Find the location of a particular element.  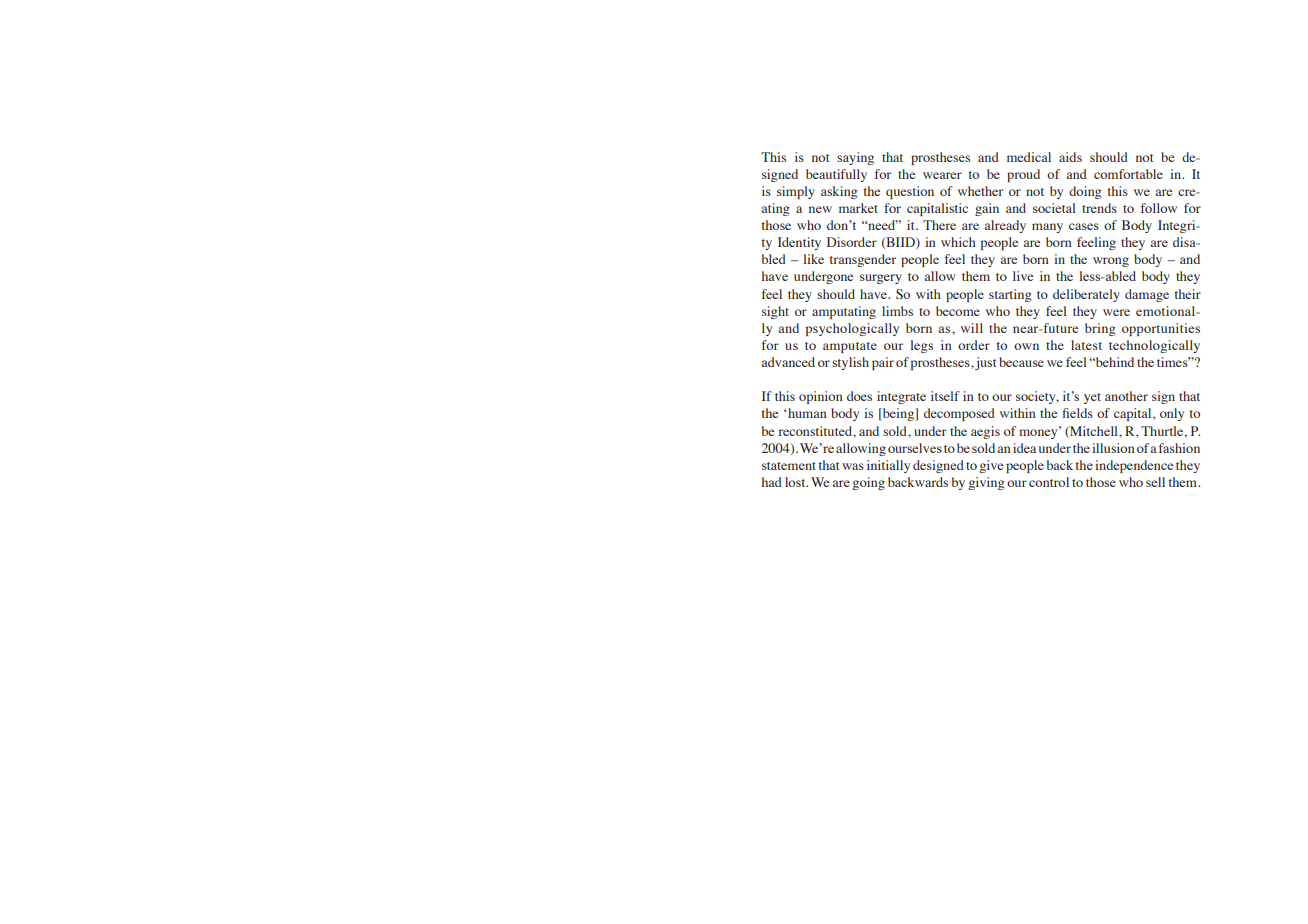

independence is located at coordinates (1134, 466).
